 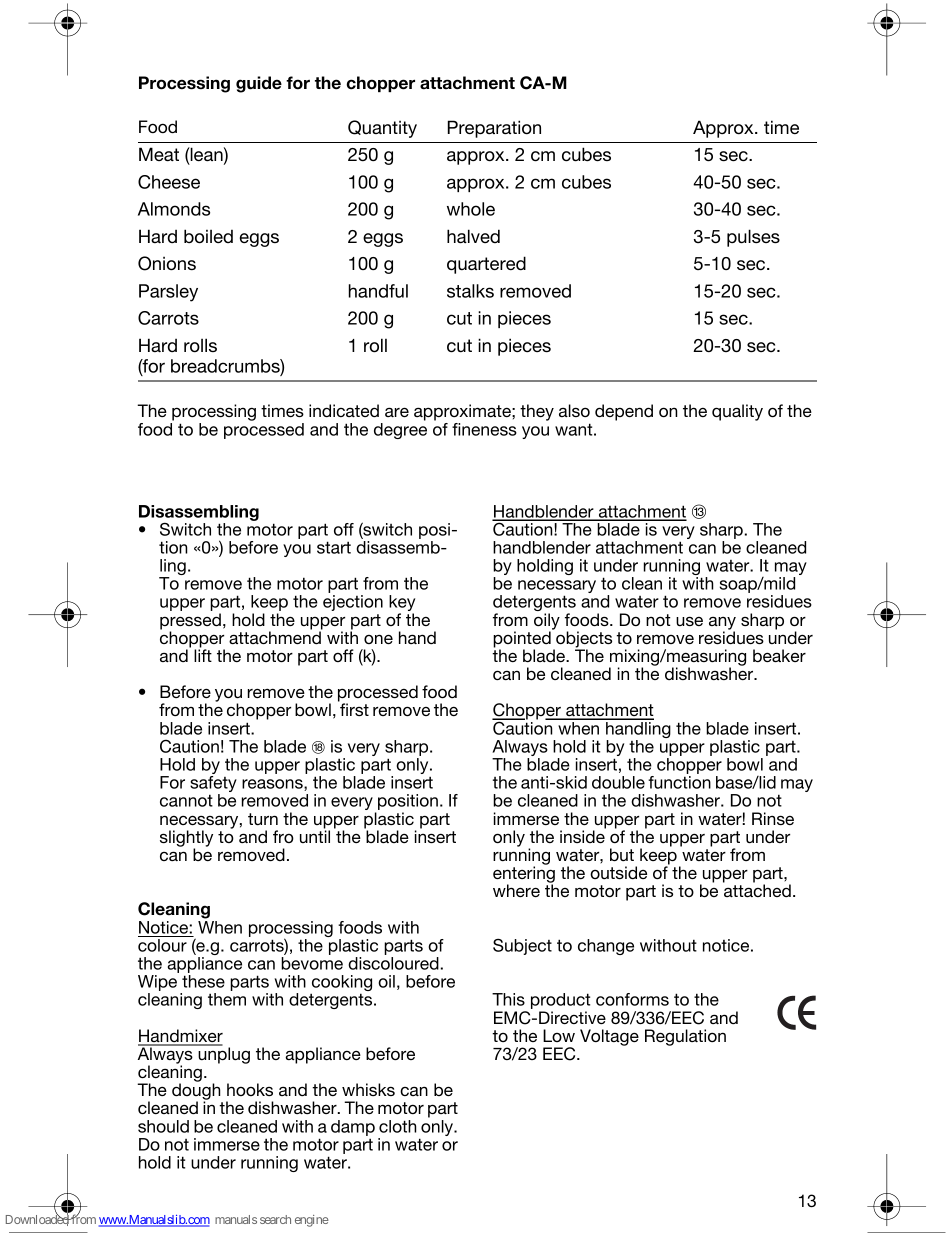 I want to click on degree, so click(x=400, y=431).
